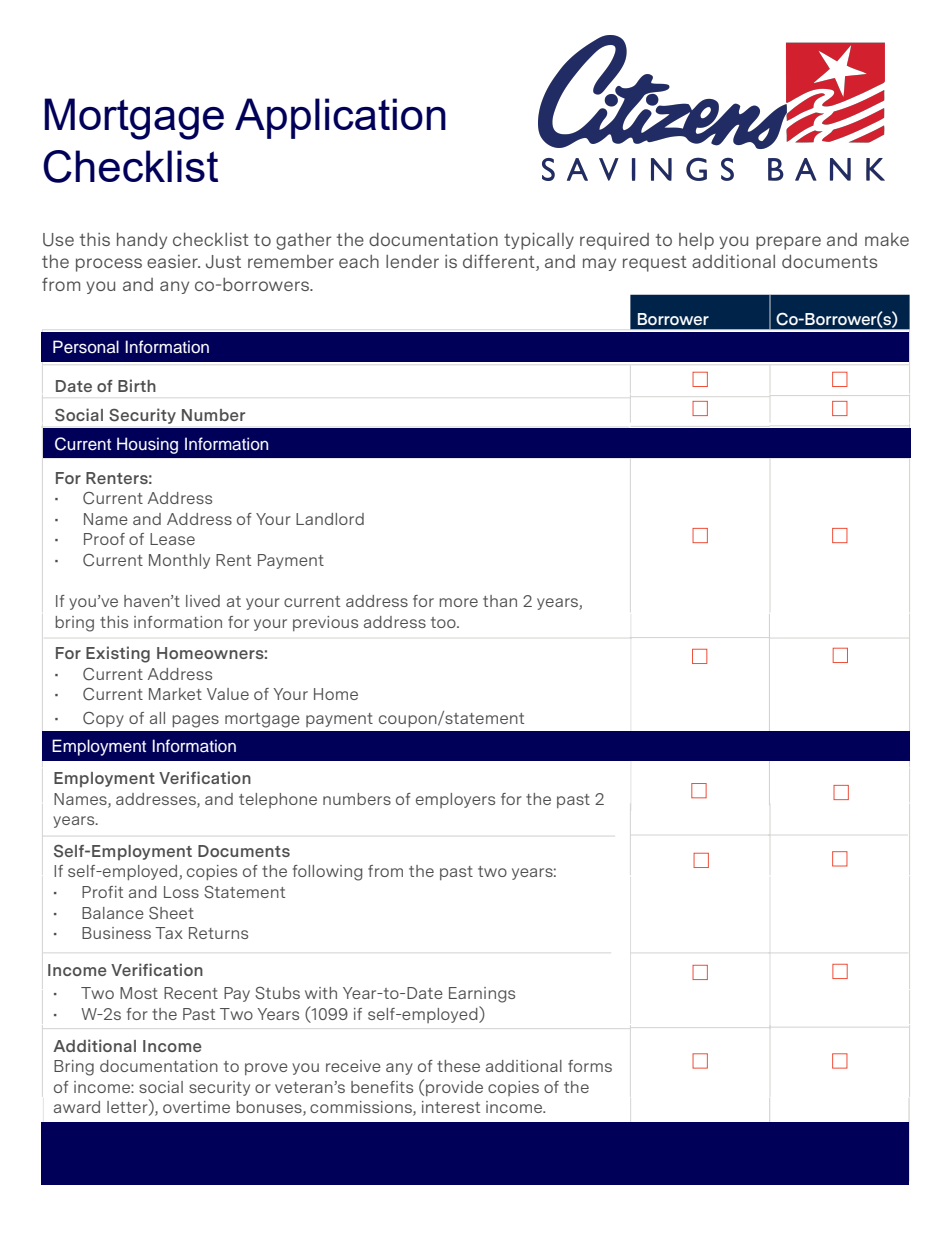  What do you see at coordinates (340, 118) in the screenshot?
I see `Application` at bounding box center [340, 118].
